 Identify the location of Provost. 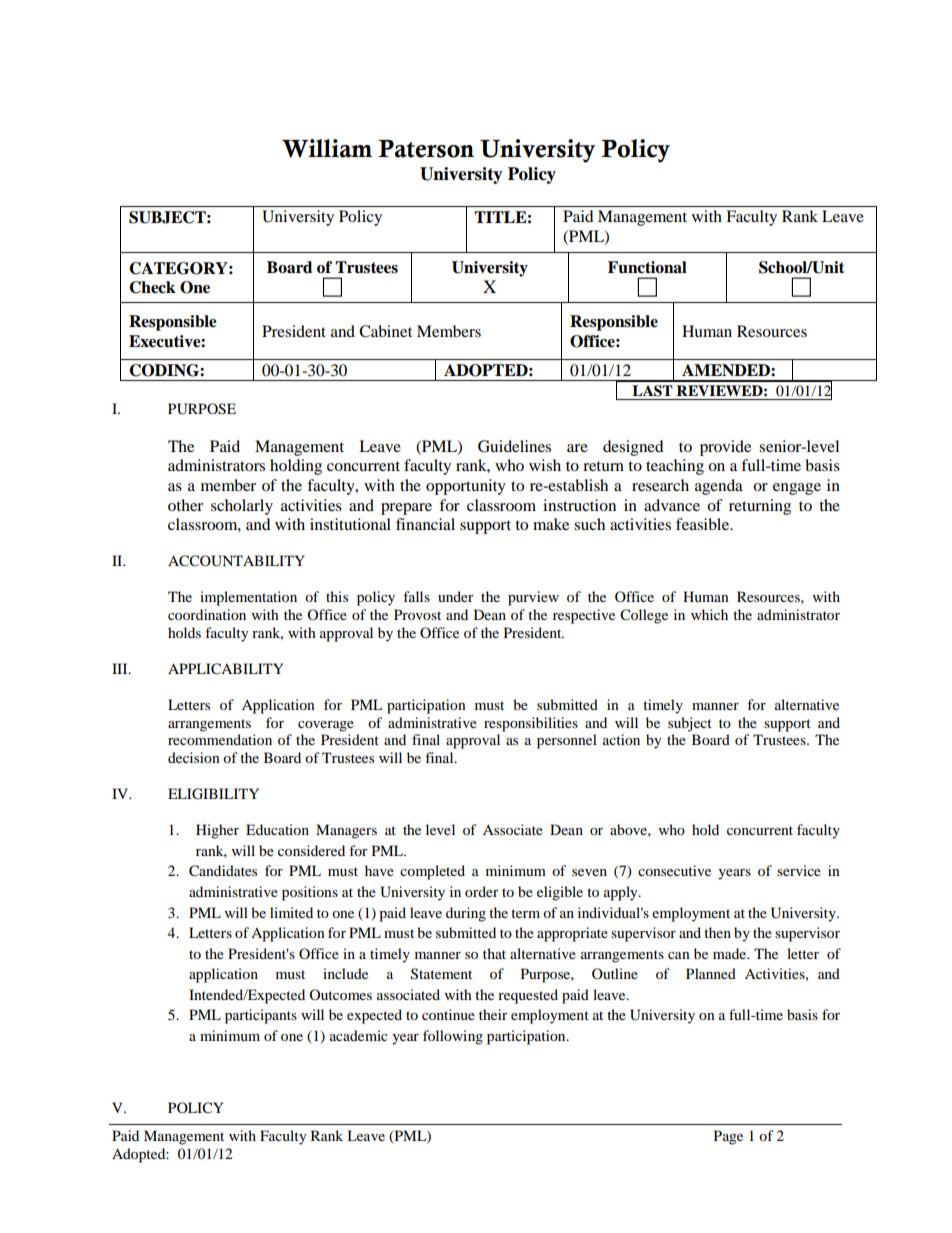
(417, 614).
